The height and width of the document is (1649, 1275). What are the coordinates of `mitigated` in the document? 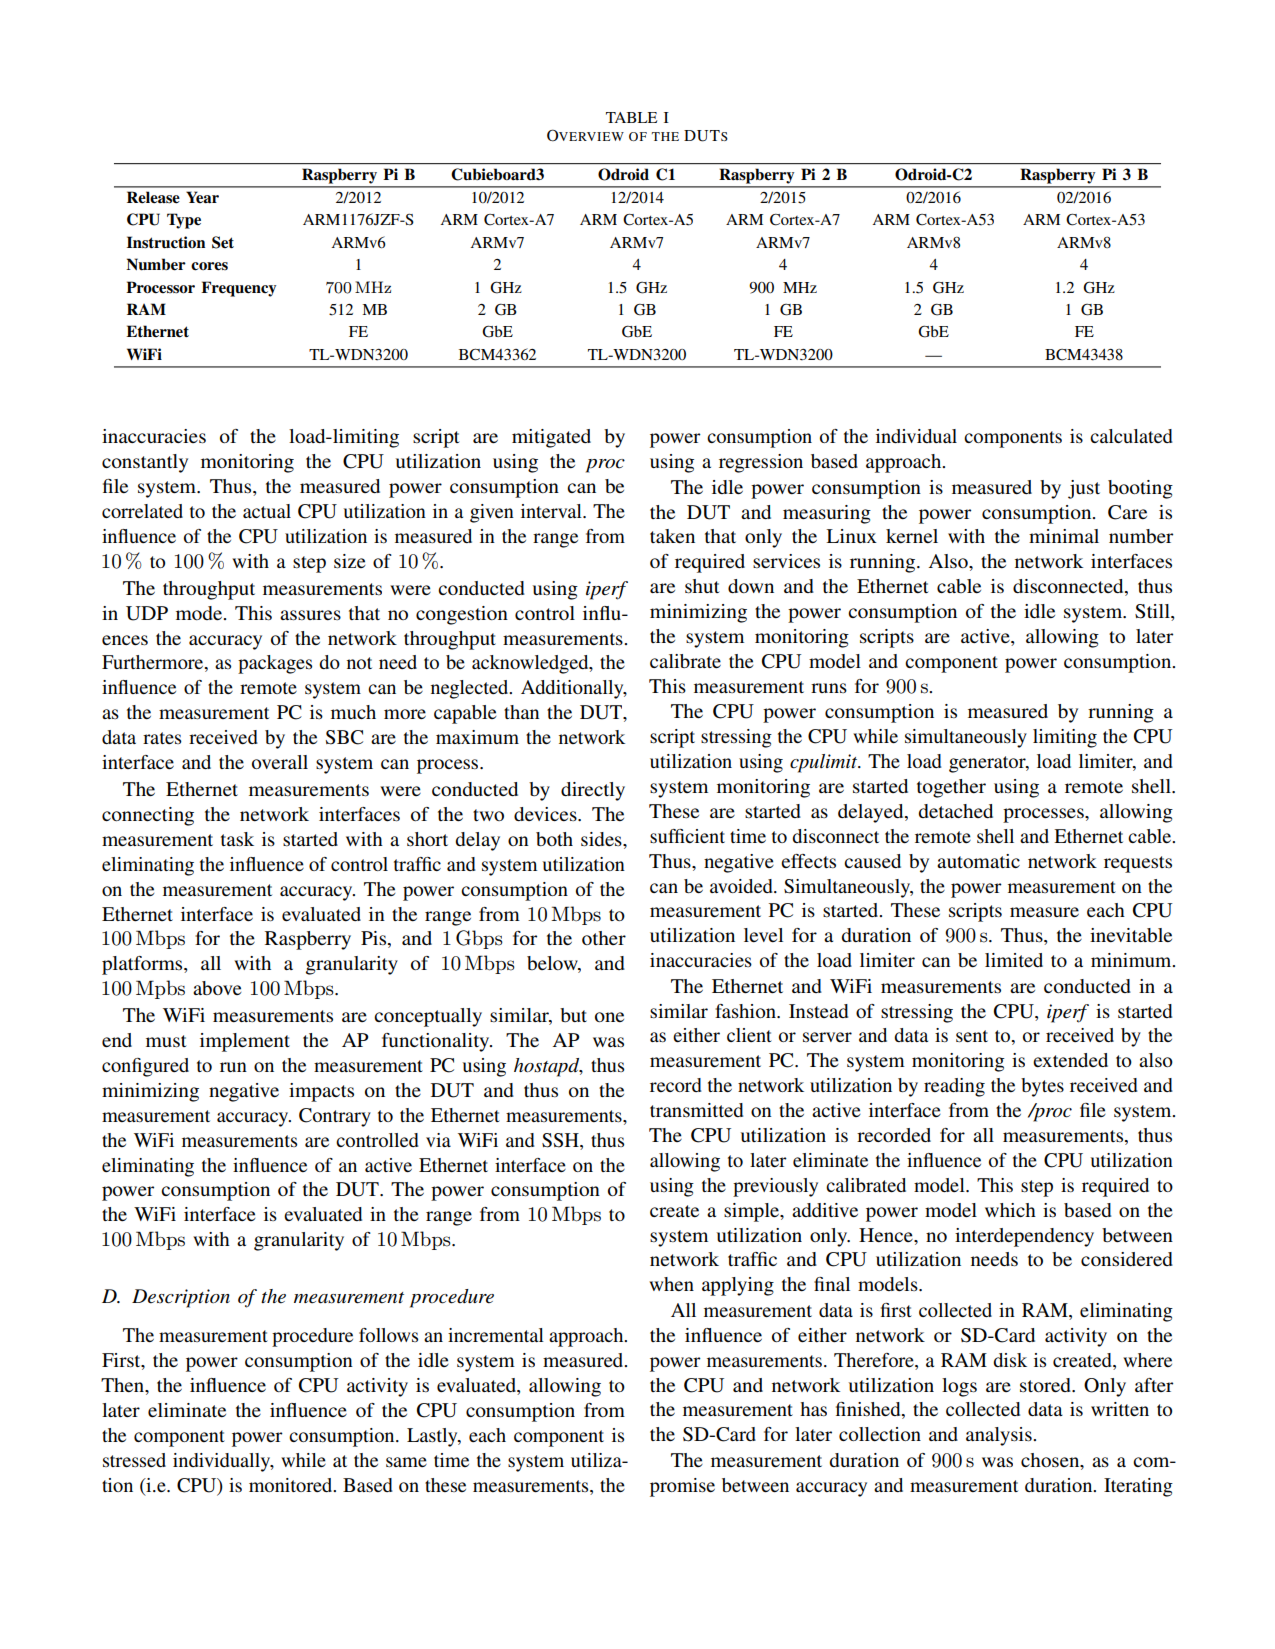 It's located at (551, 438).
